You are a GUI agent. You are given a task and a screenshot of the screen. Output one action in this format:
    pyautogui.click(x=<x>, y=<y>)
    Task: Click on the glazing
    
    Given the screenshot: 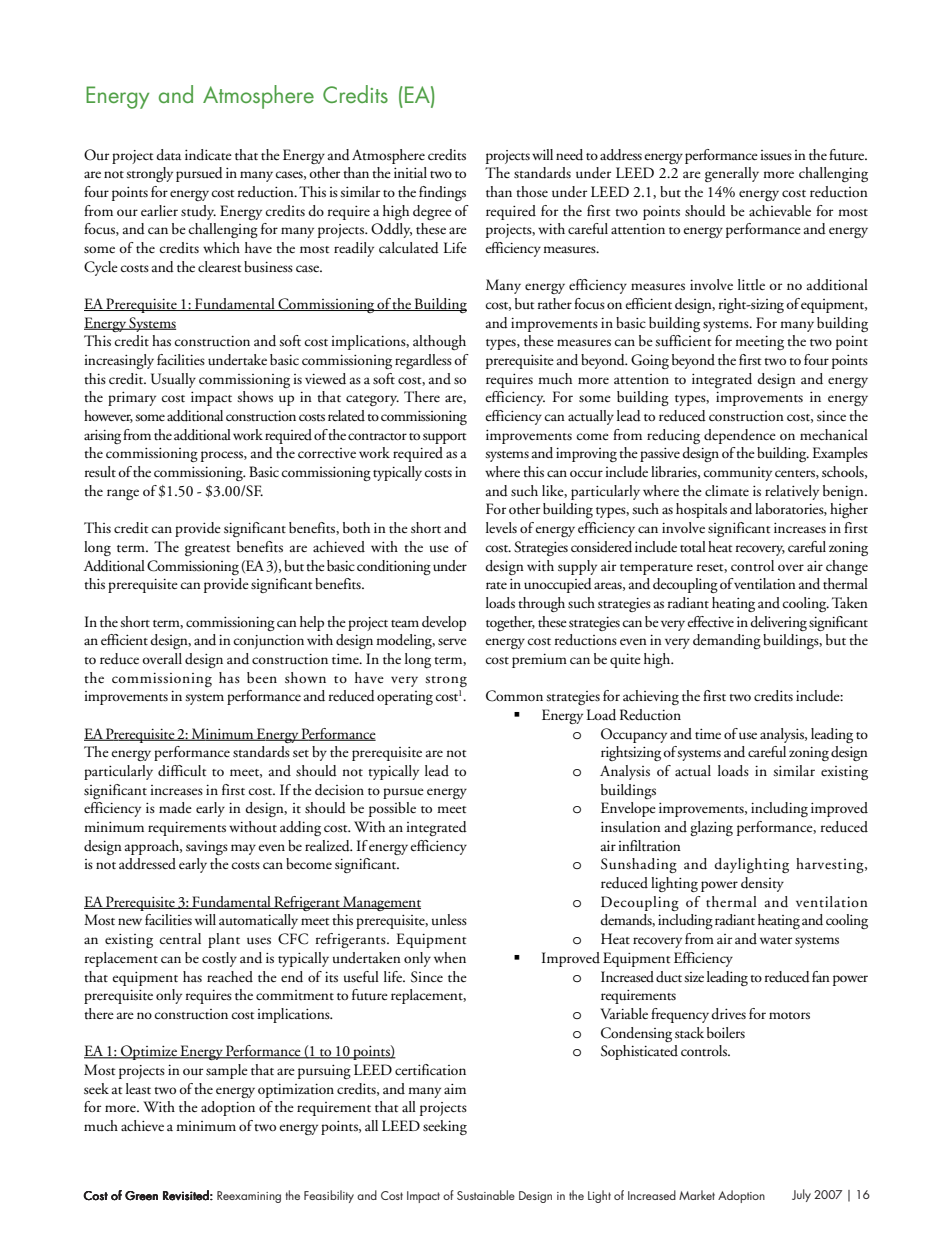 What is the action you would take?
    pyautogui.click(x=711, y=828)
